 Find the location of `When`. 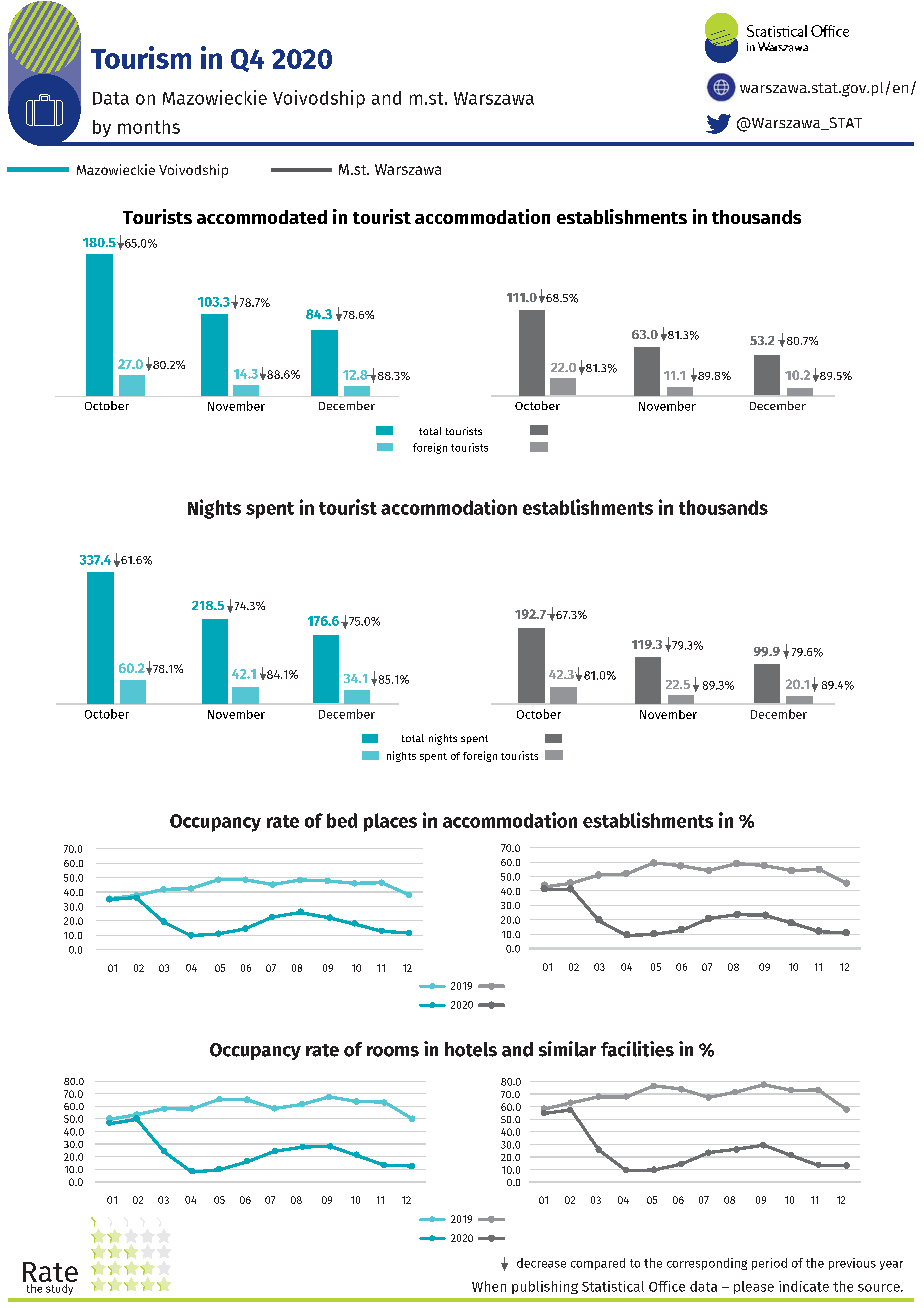

When is located at coordinates (489, 1286).
